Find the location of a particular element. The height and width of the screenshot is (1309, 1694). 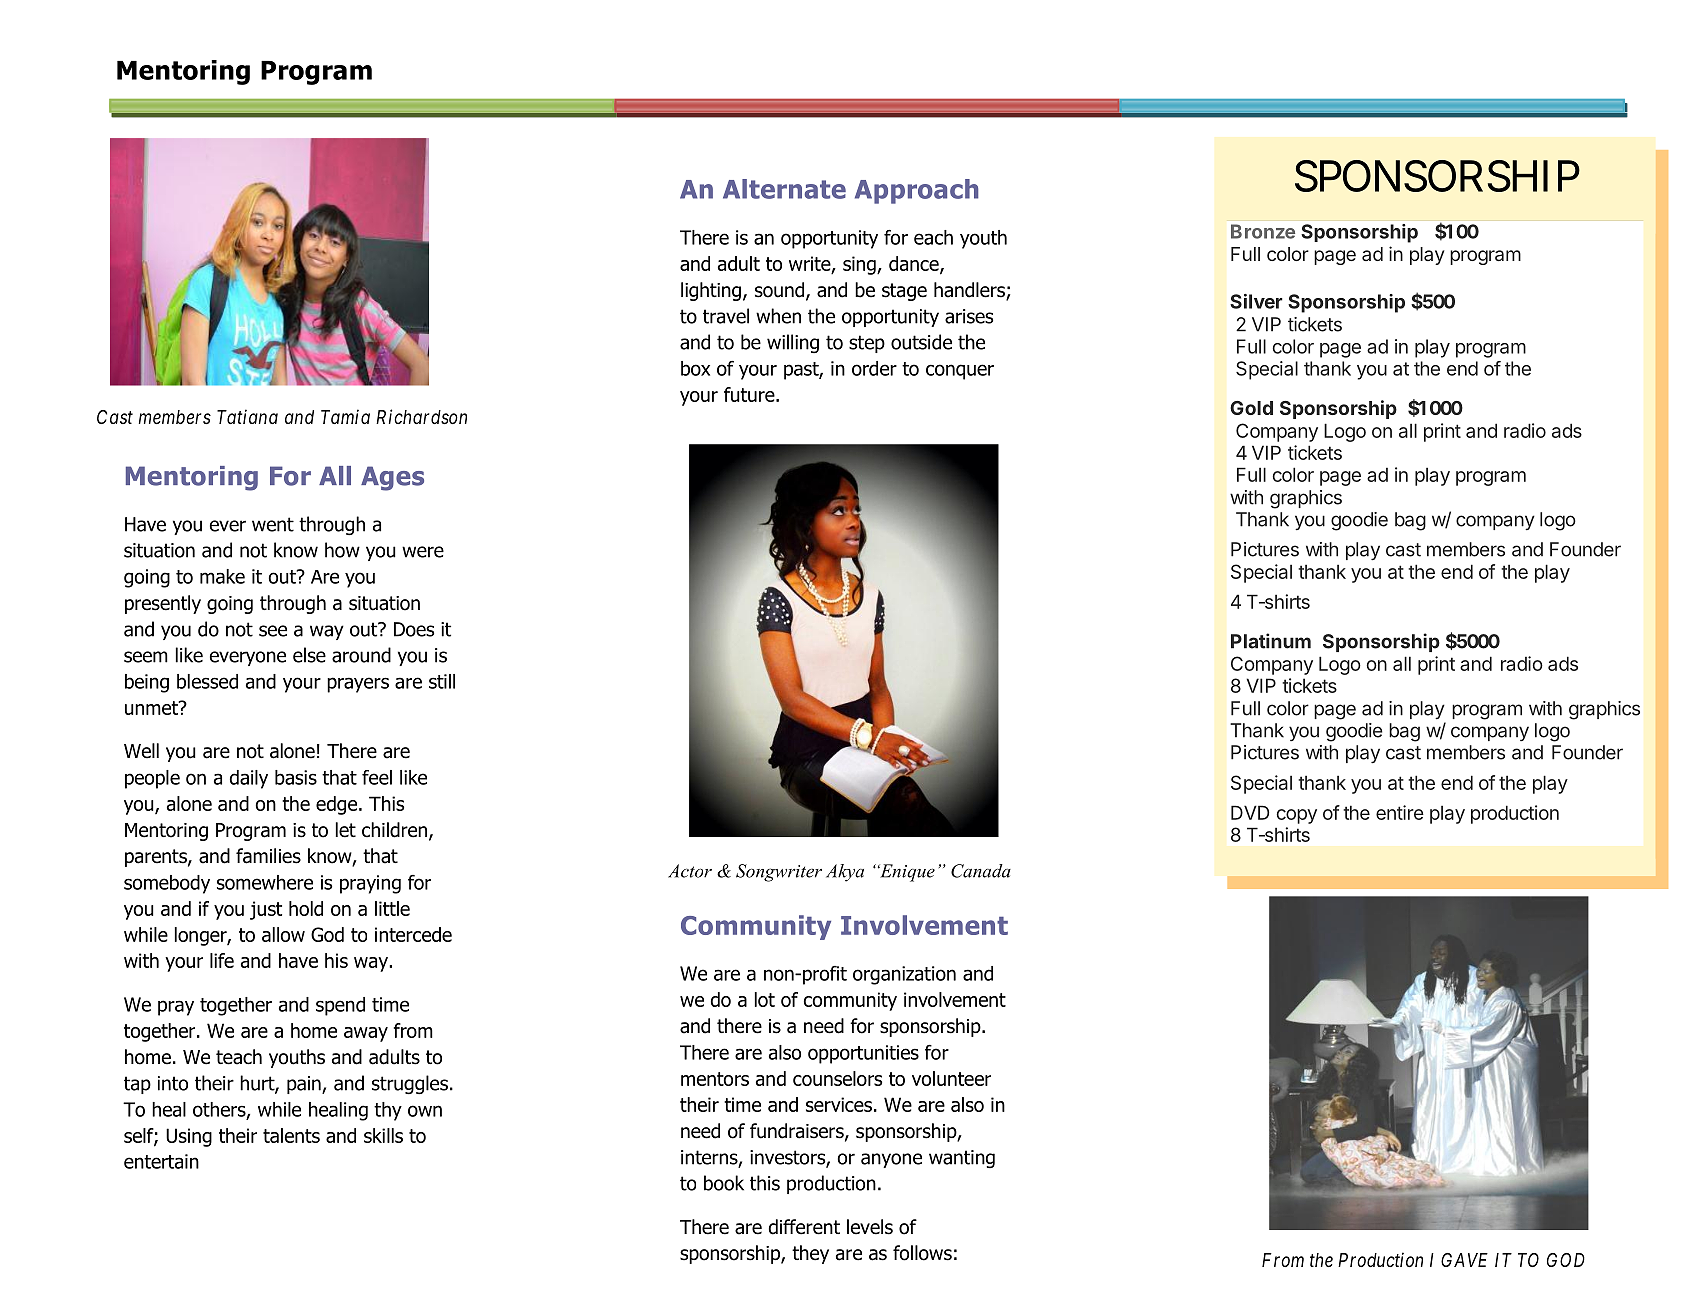

Bronze is located at coordinates (1263, 231).
